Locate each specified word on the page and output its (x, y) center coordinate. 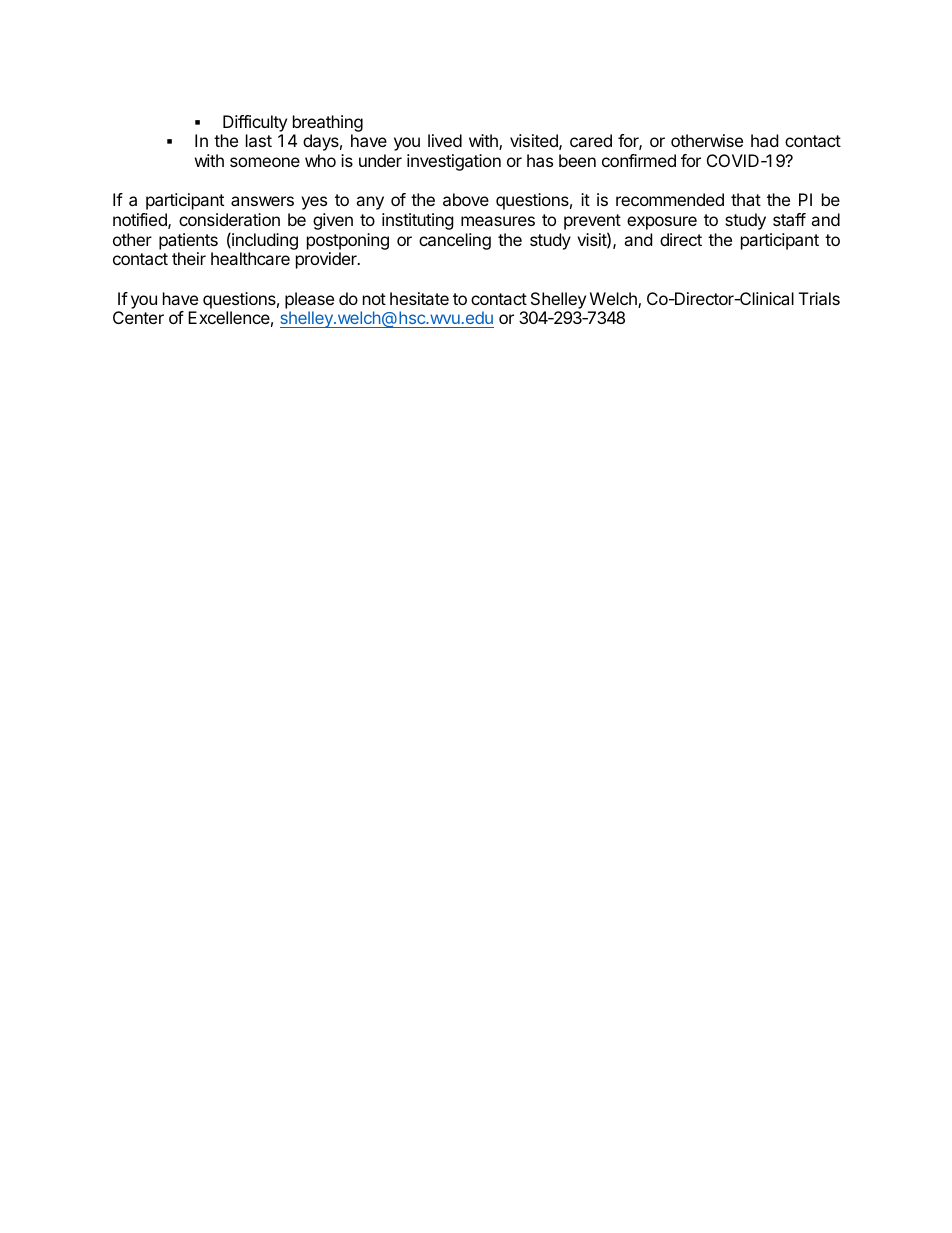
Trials (819, 298)
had (764, 140)
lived (445, 140)
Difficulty (255, 123)
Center (138, 317)
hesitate (419, 298)
